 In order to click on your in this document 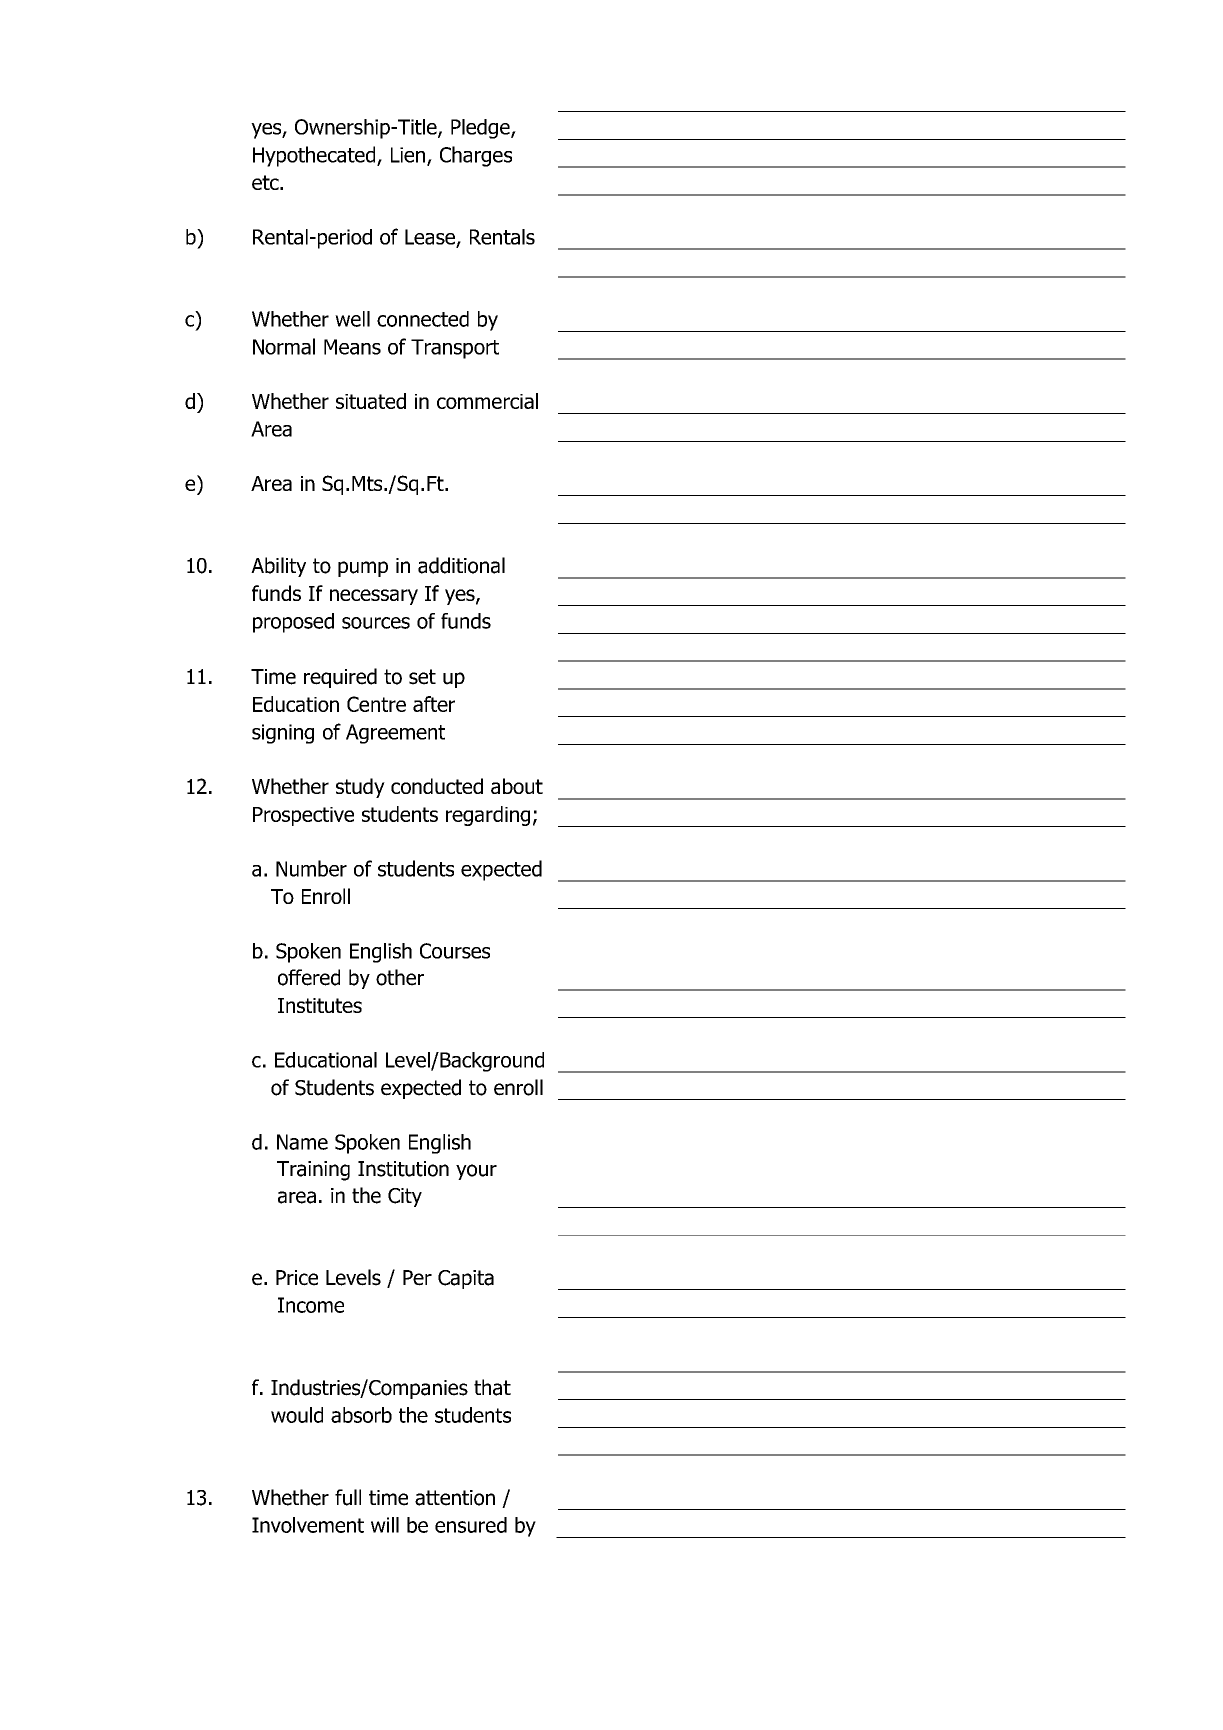, I will do `click(476, 1172)`.
